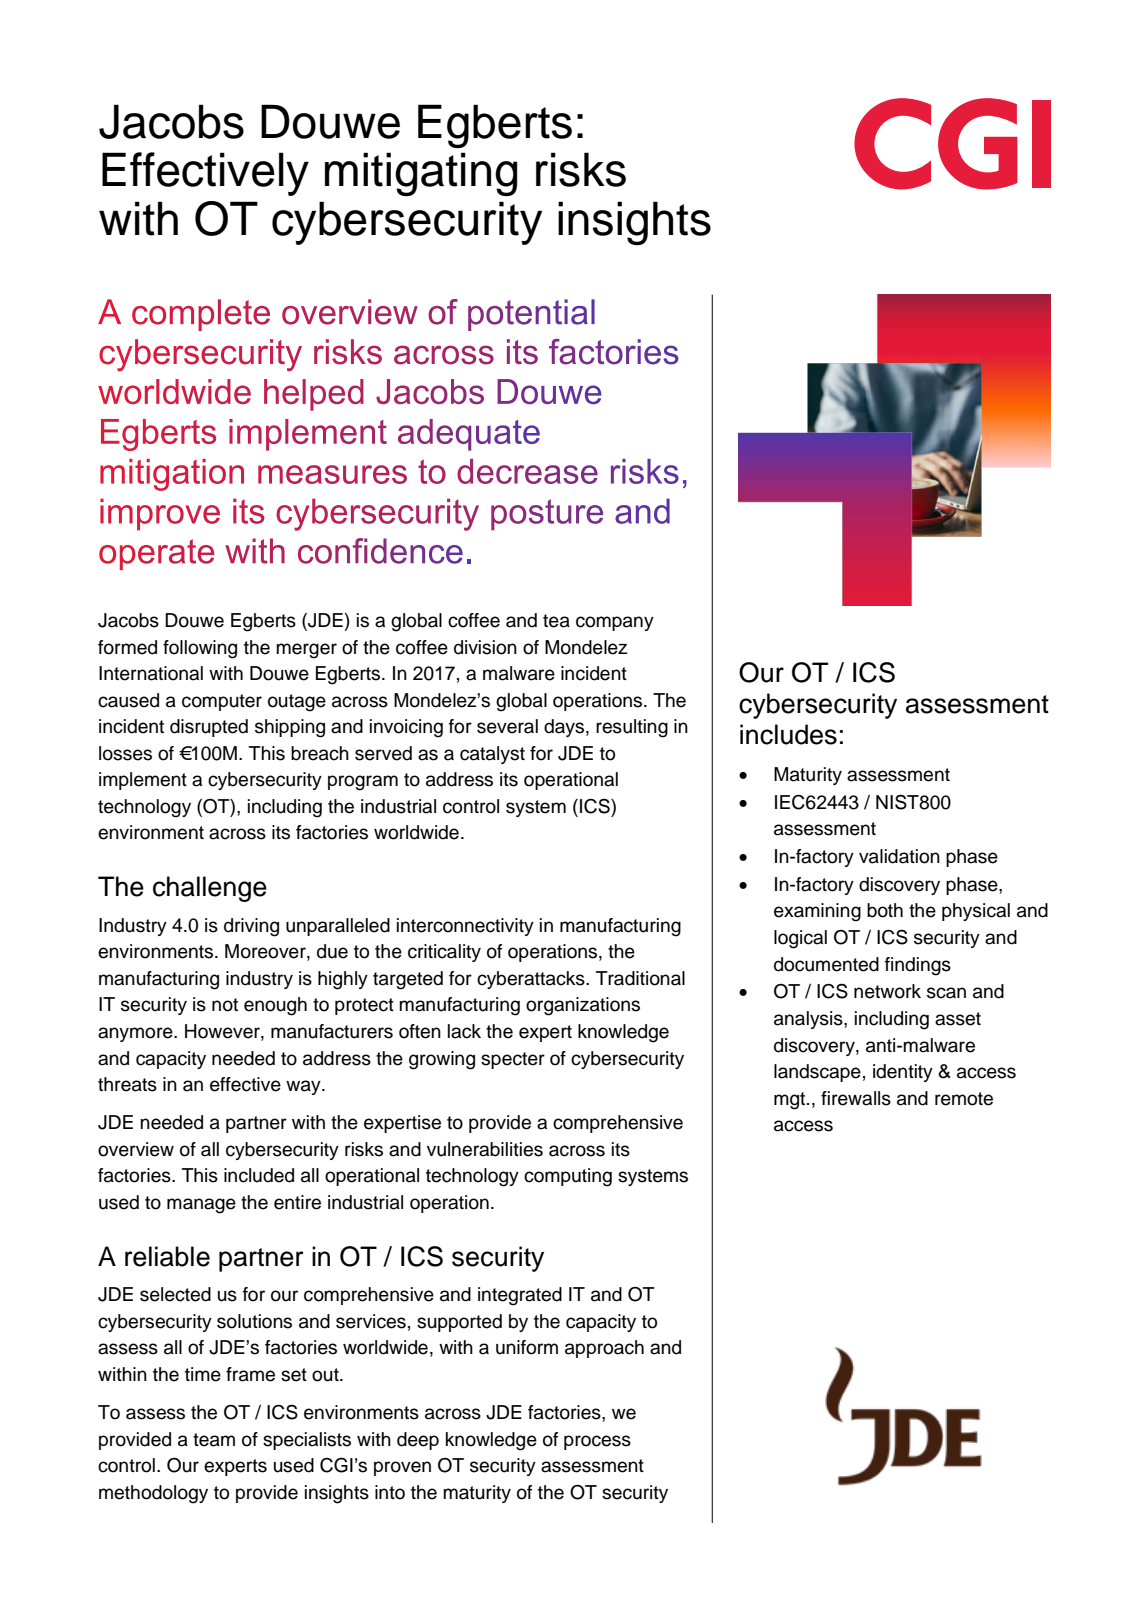 This screenshot has width=1146, height=1621. I want to click on challenge, so click(210, 889).
